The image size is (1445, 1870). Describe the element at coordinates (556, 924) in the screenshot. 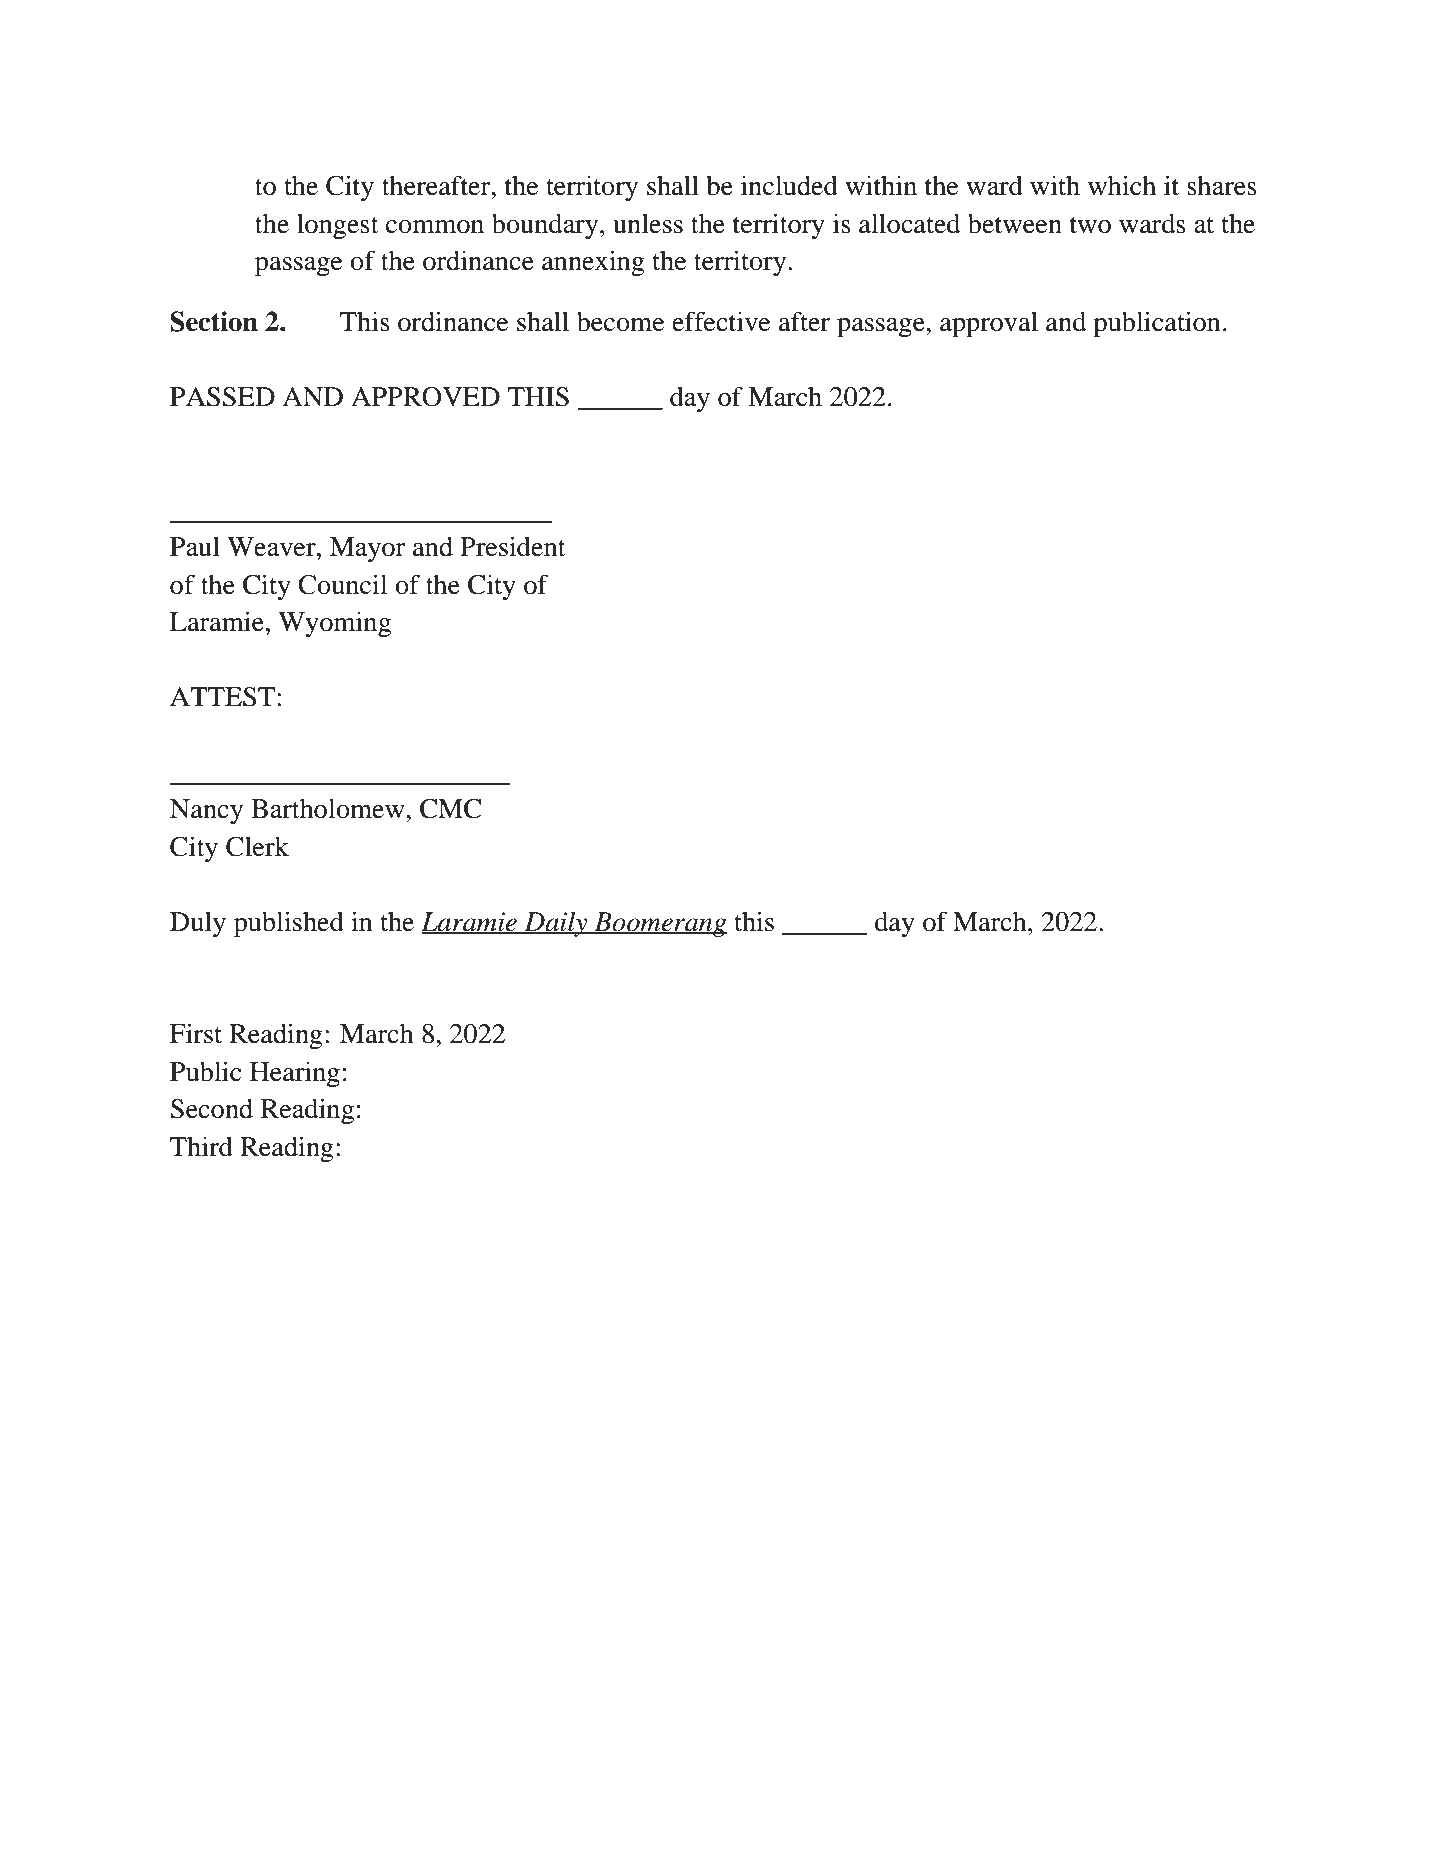

I see `Daily` at that location.
